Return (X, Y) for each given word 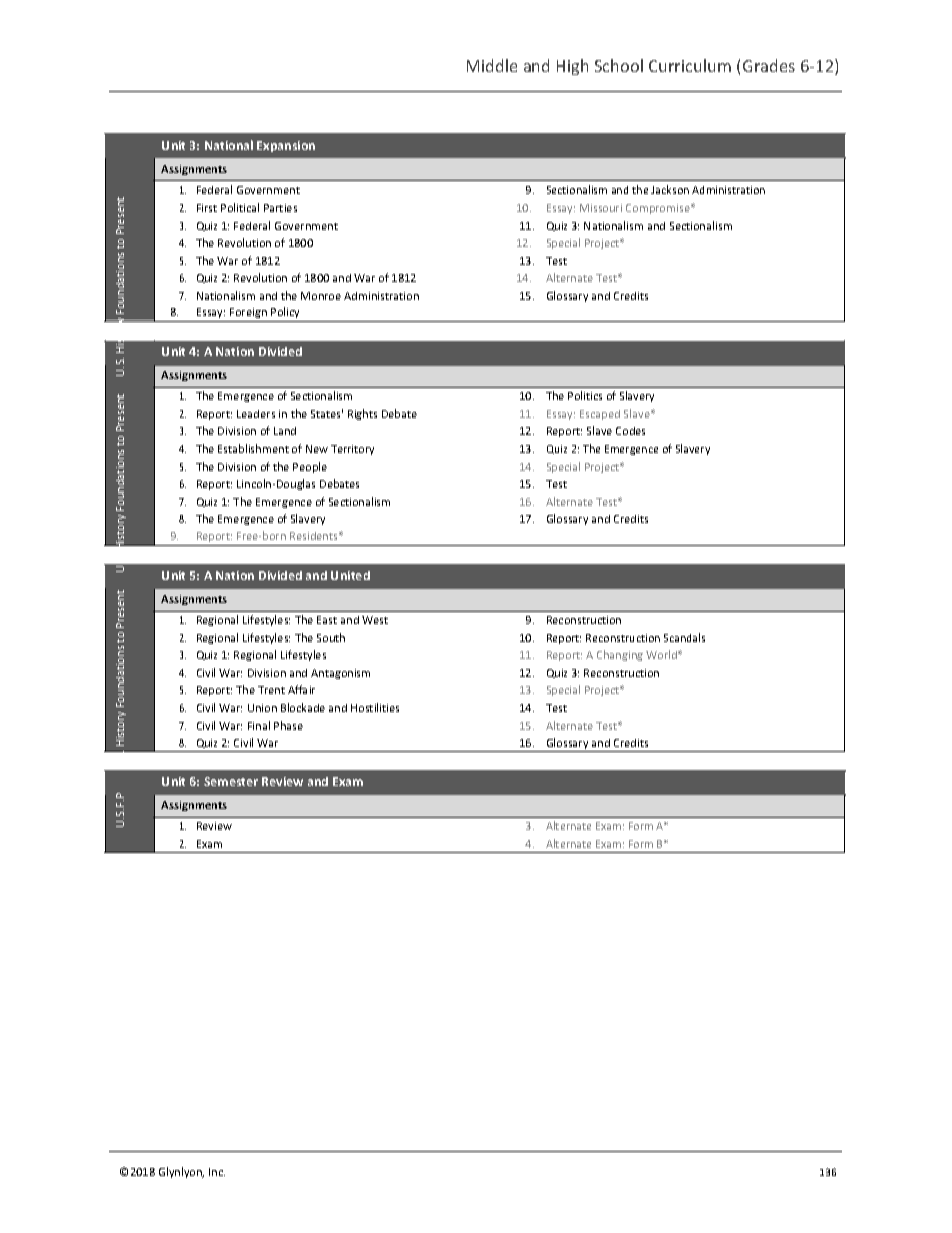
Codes (630, 431)
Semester (231, 781)
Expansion (286, 146)
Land (285, 431)
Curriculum (690, 65)
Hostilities (375, 707)
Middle (492, 65)
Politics (585, 395)
